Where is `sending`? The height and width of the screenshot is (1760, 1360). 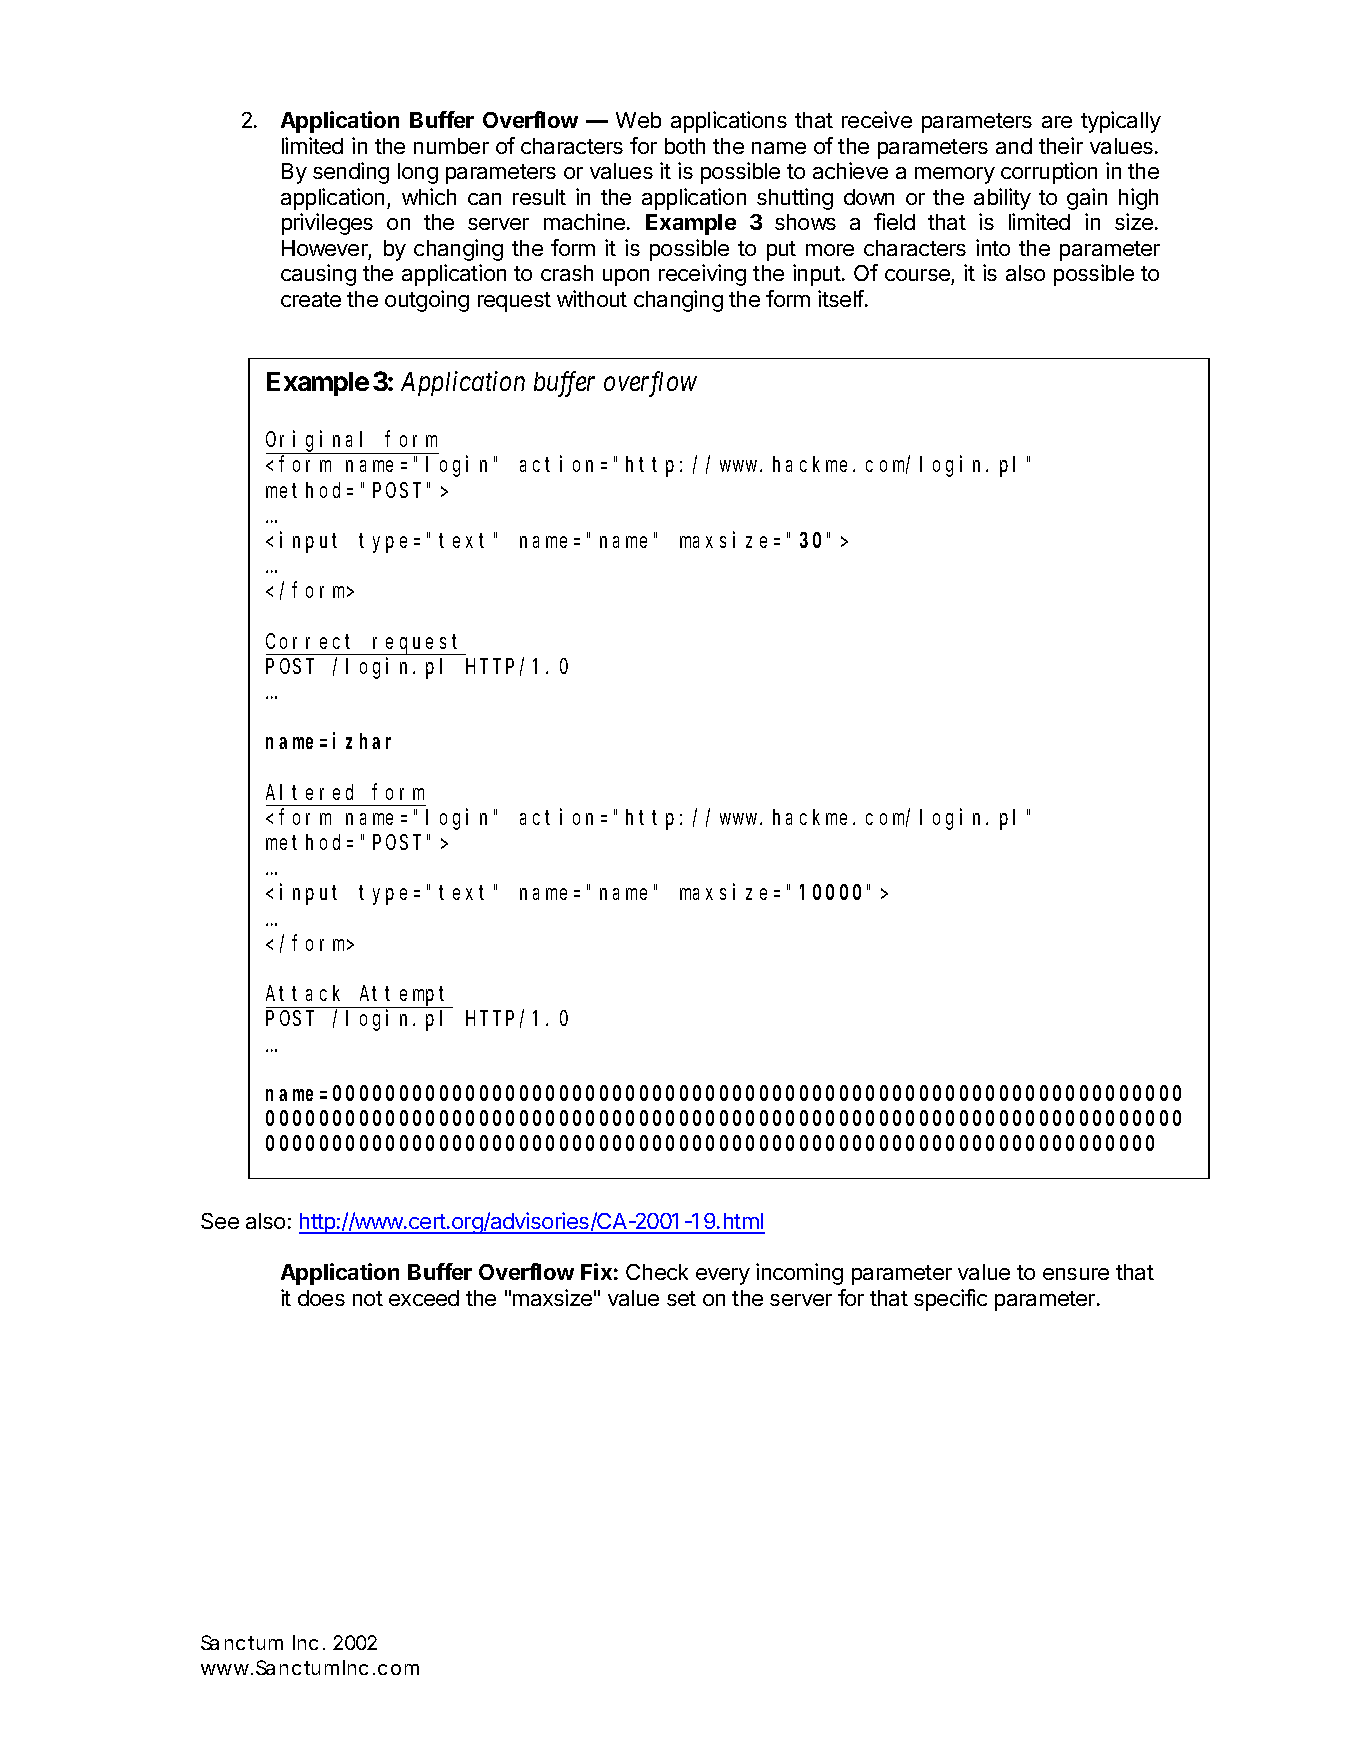 sending is located at coordinates (351, 173).
